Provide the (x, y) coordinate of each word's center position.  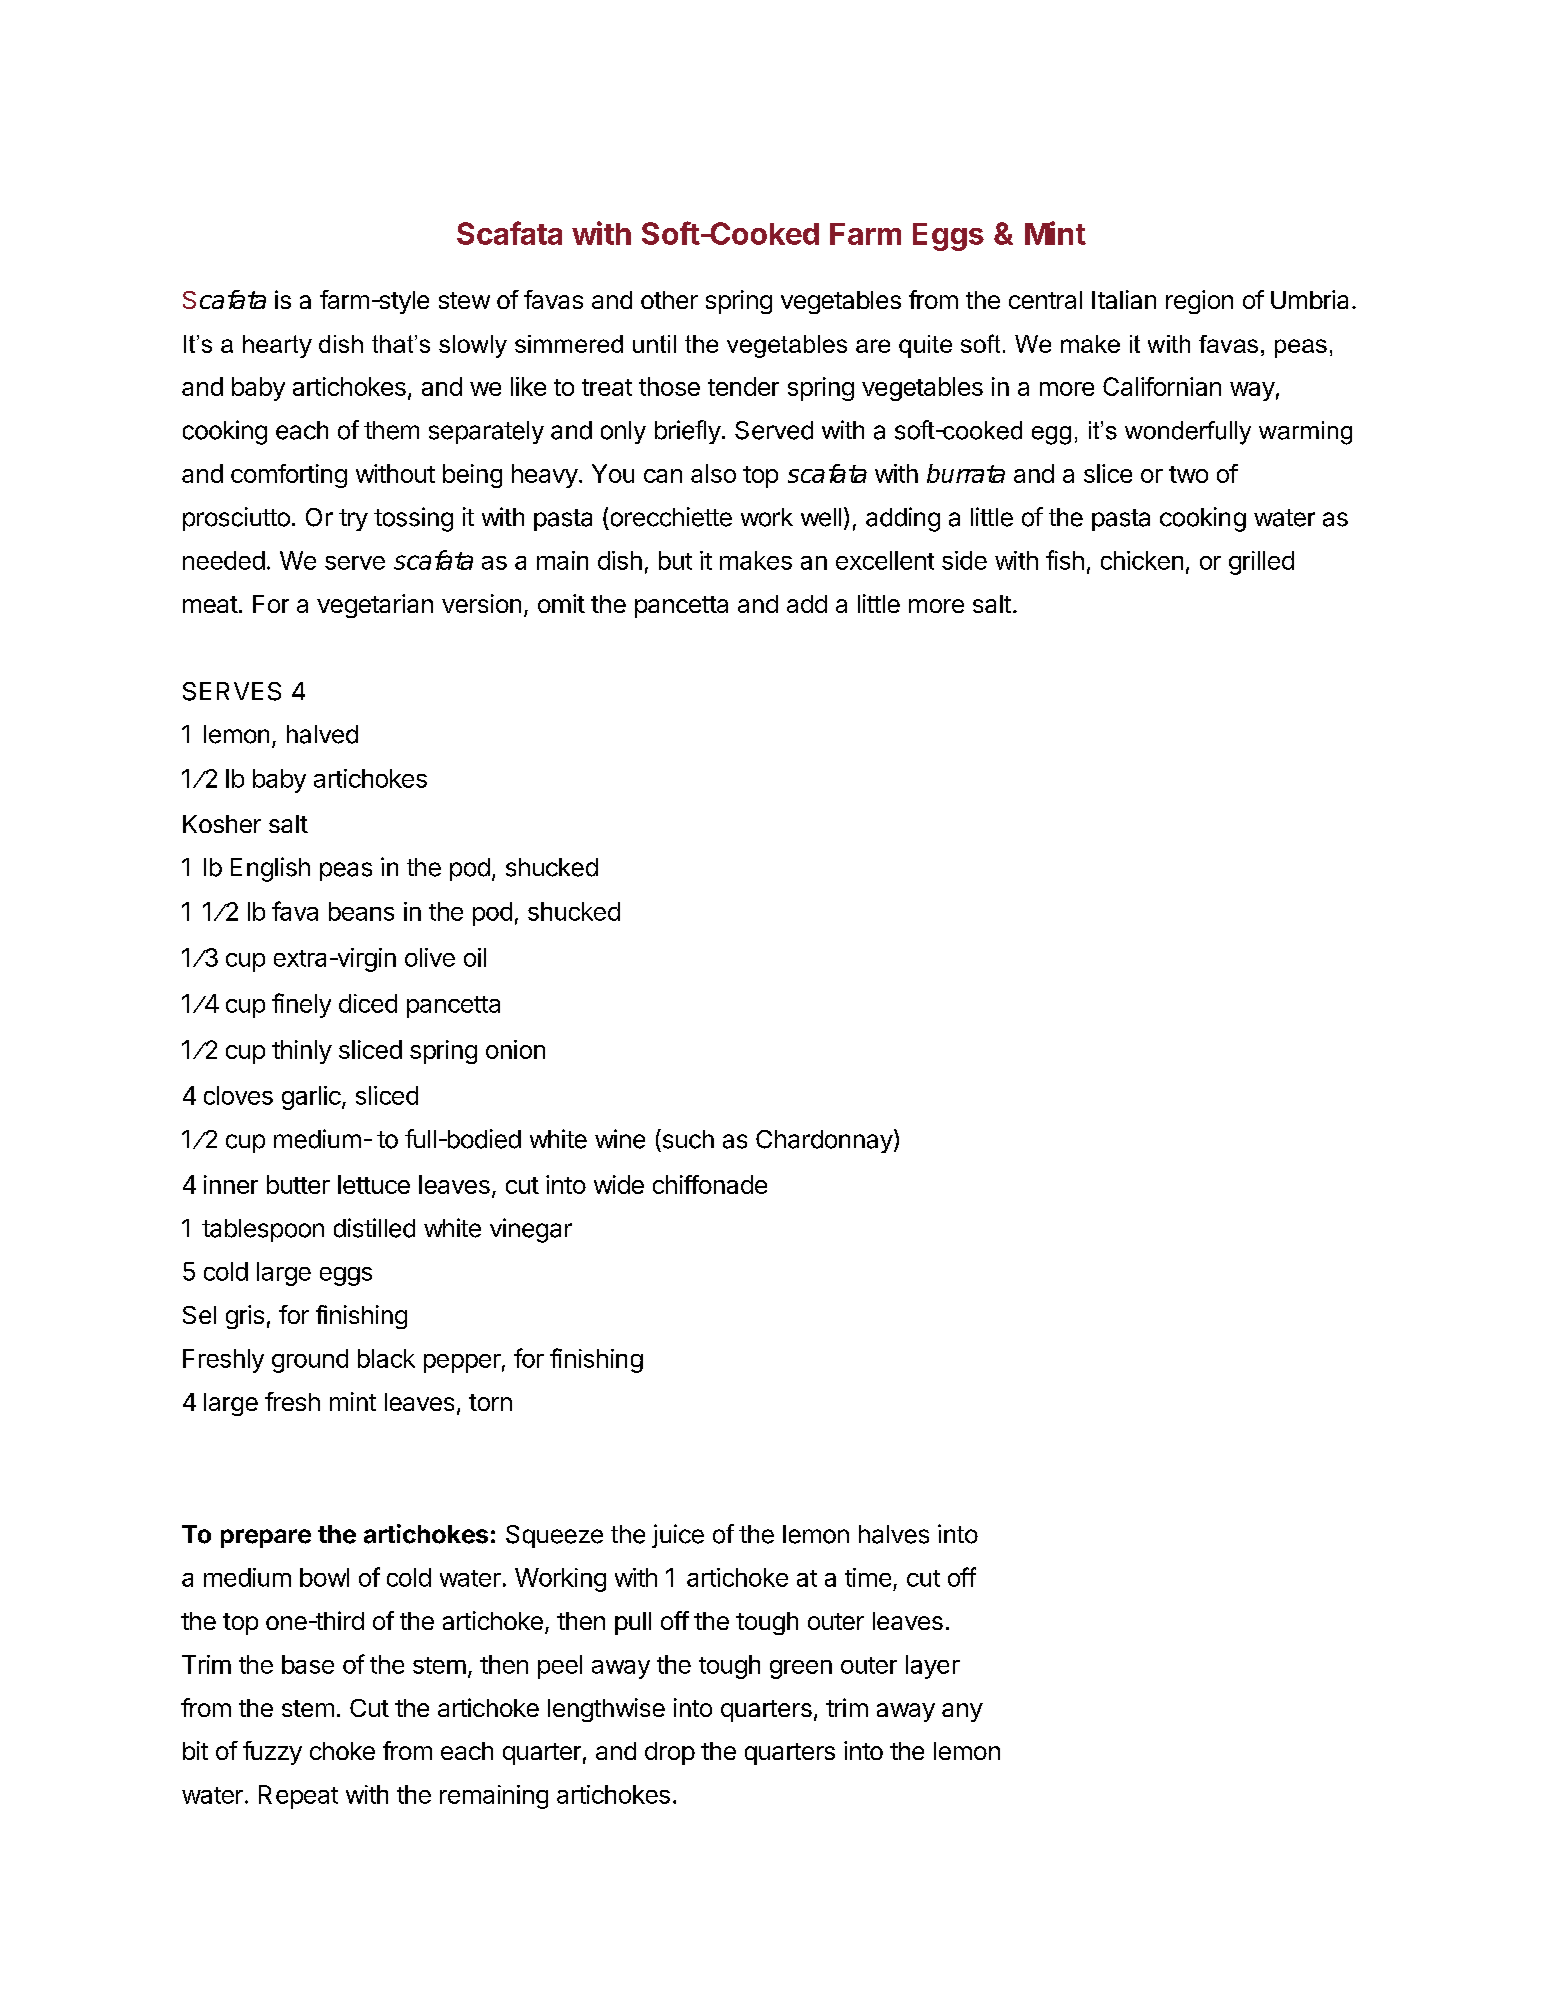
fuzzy (272, 1753)
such (687, 1139)
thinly (302, 1052)
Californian (1162, 386)
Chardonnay (824, 1141)
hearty (277, 346)
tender (743, 386)
